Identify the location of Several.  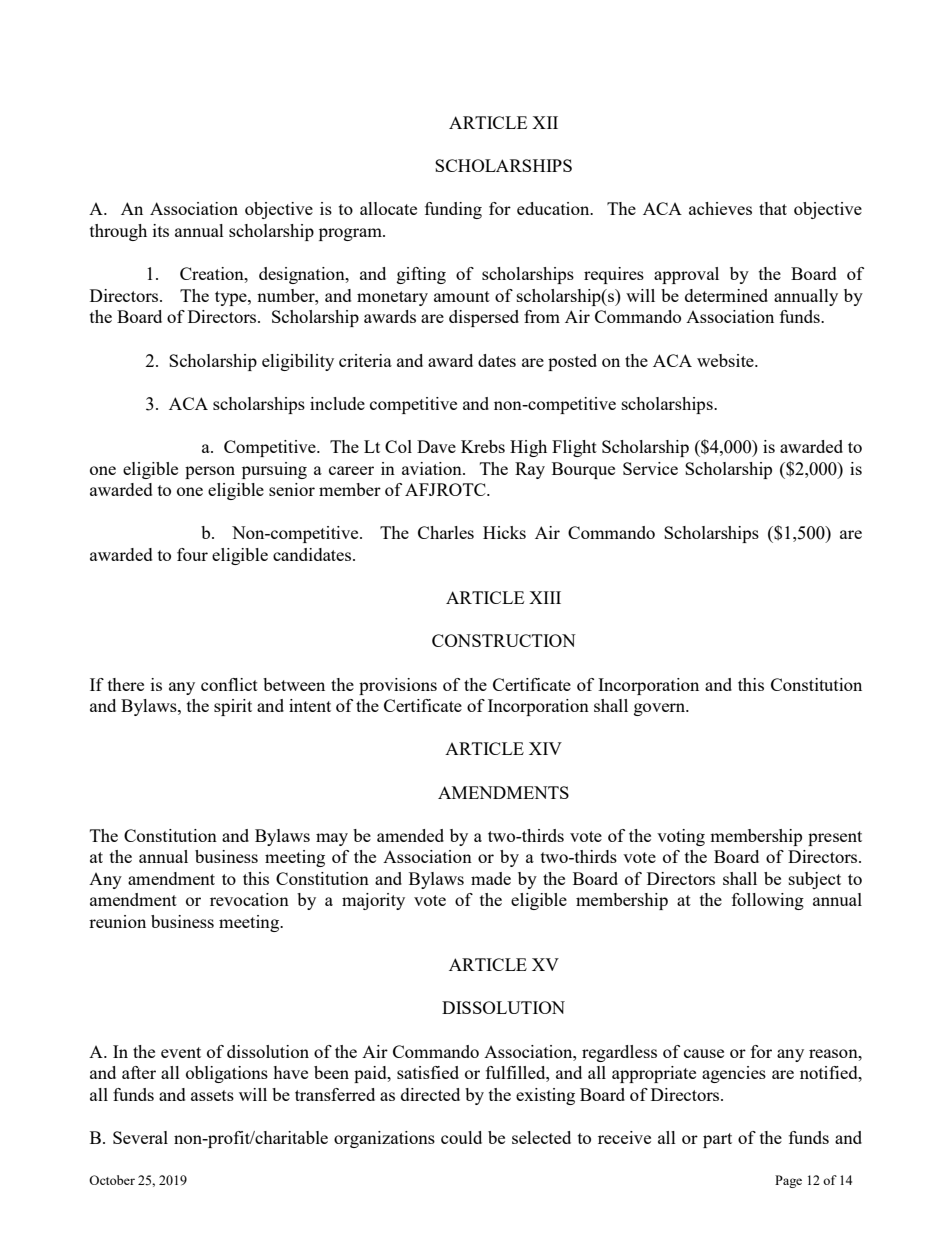
(140, 1137).
